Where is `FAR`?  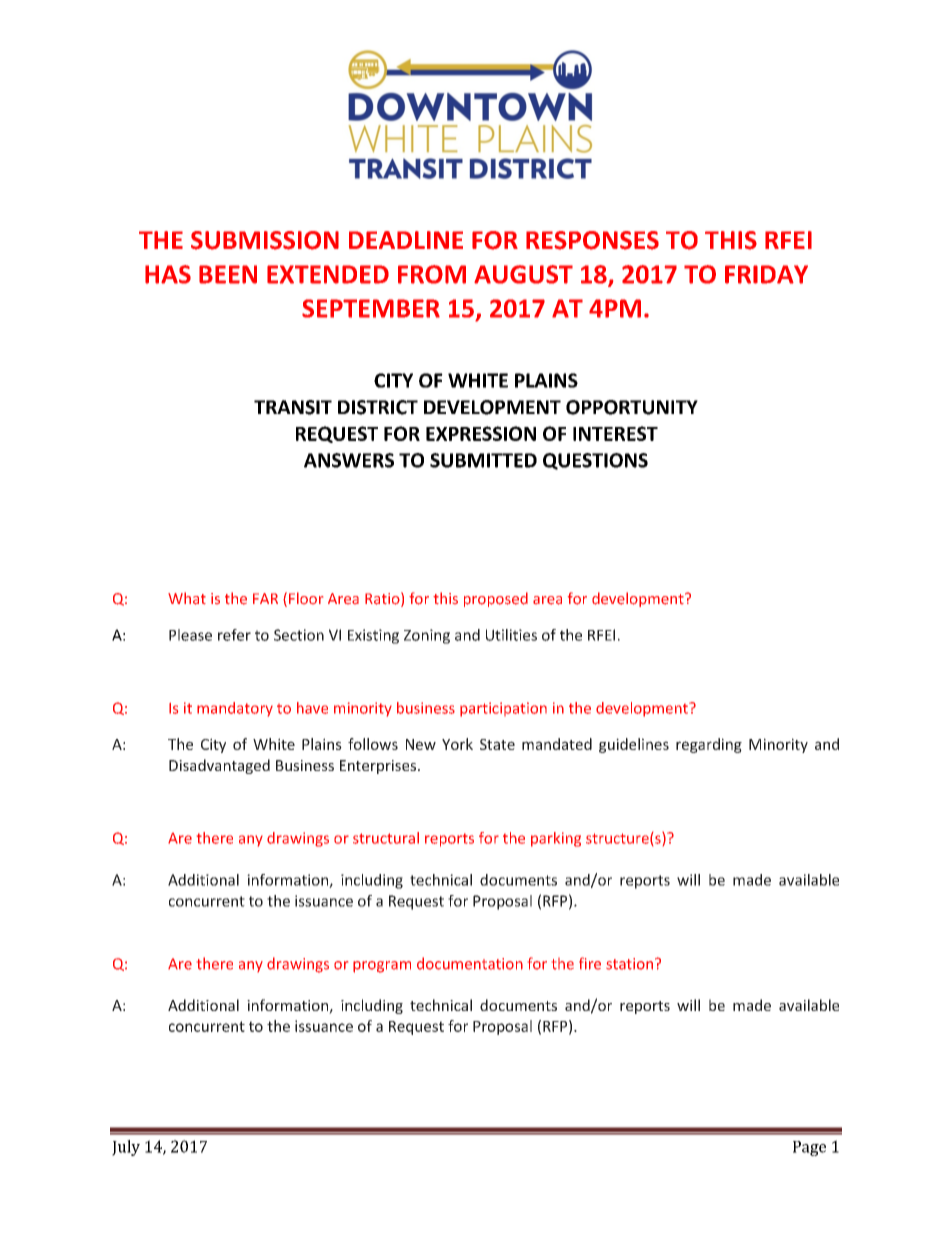
FAR is located at coordinates (265, 598).
